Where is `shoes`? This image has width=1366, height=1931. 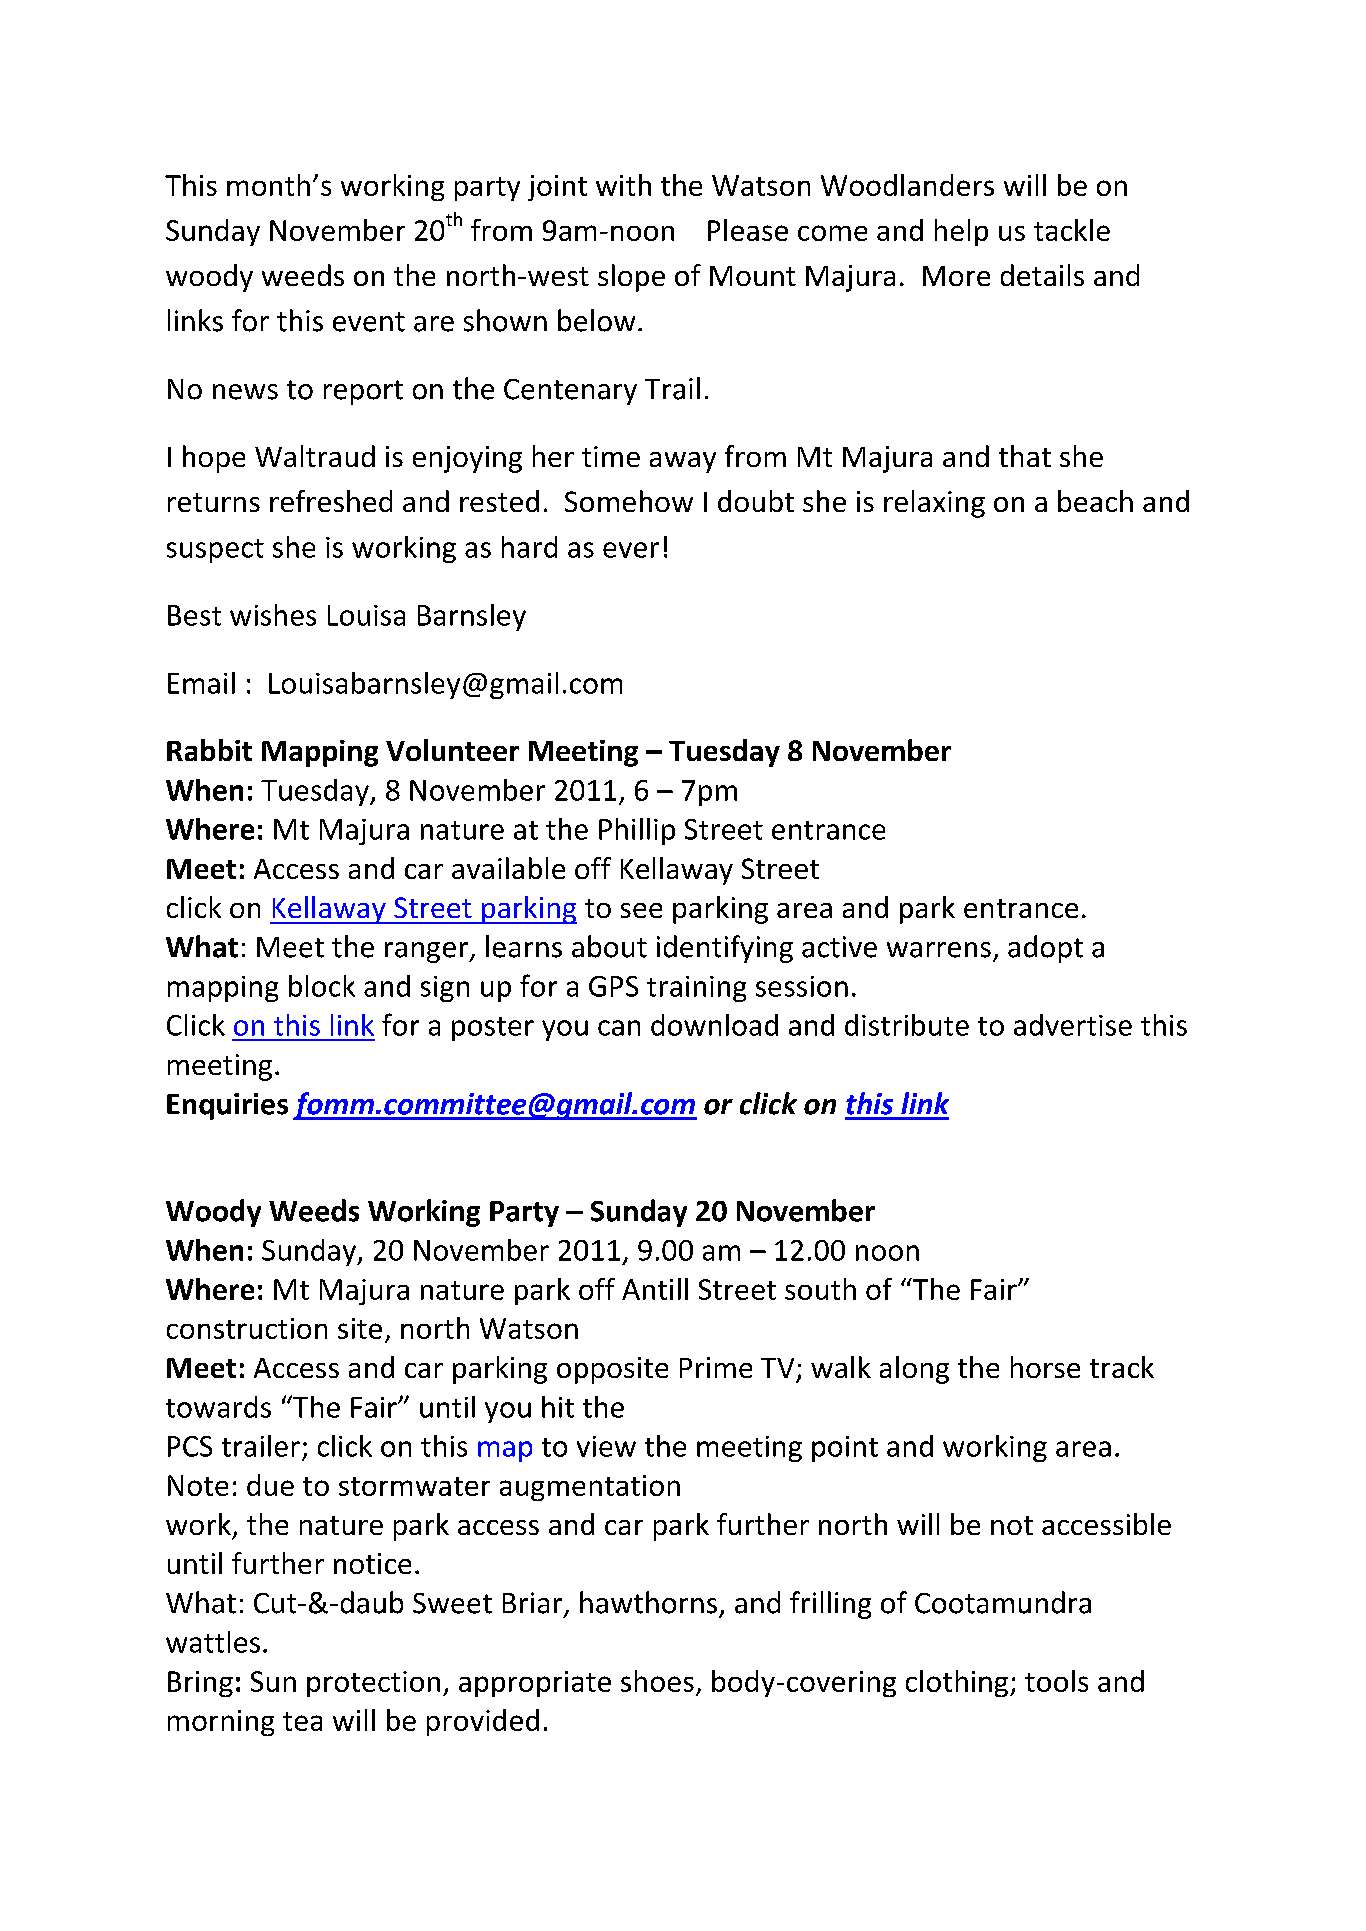
shoes is located at coordinates (657, 1681).
